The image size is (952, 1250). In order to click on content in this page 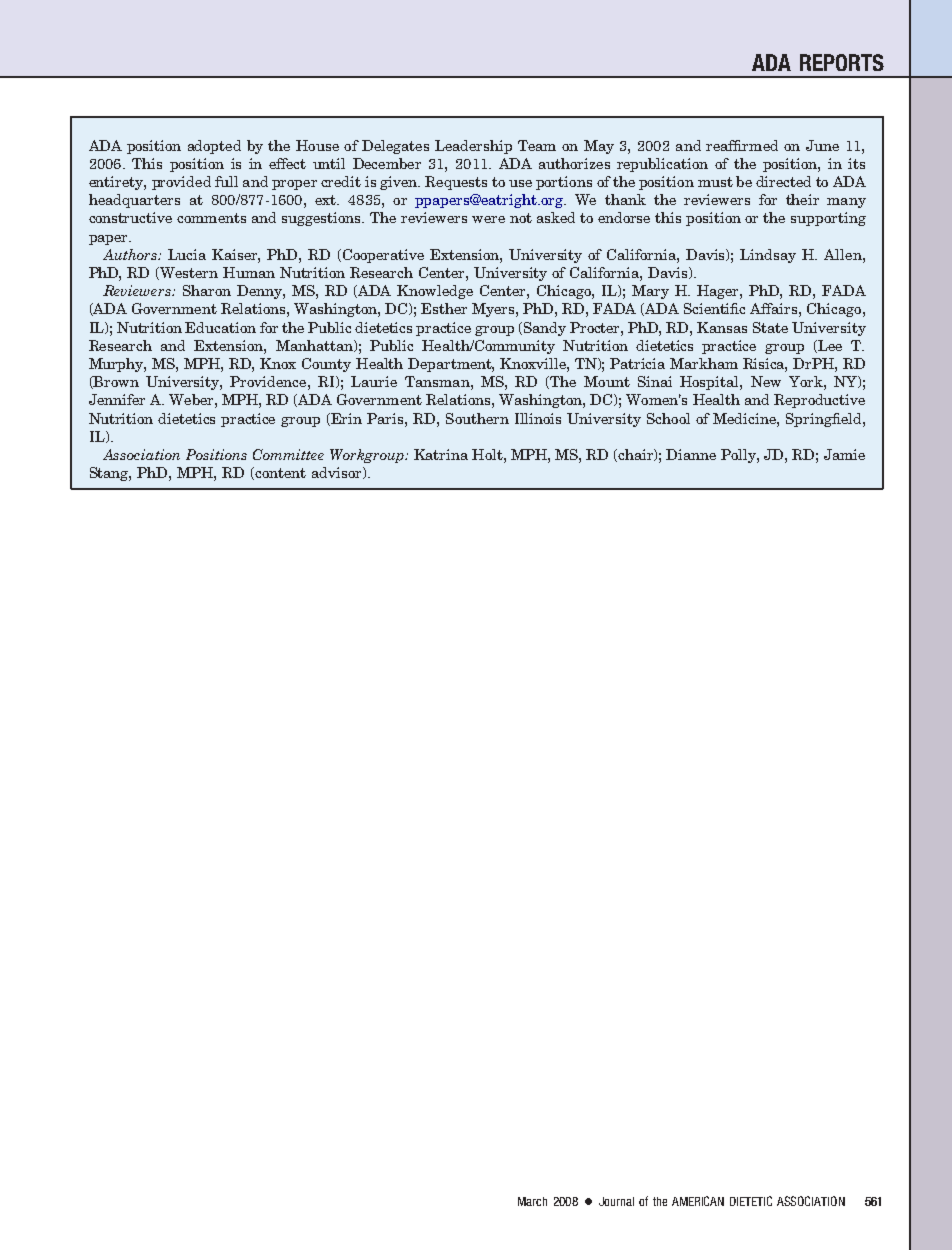, I will do `click(280, 473)`.
